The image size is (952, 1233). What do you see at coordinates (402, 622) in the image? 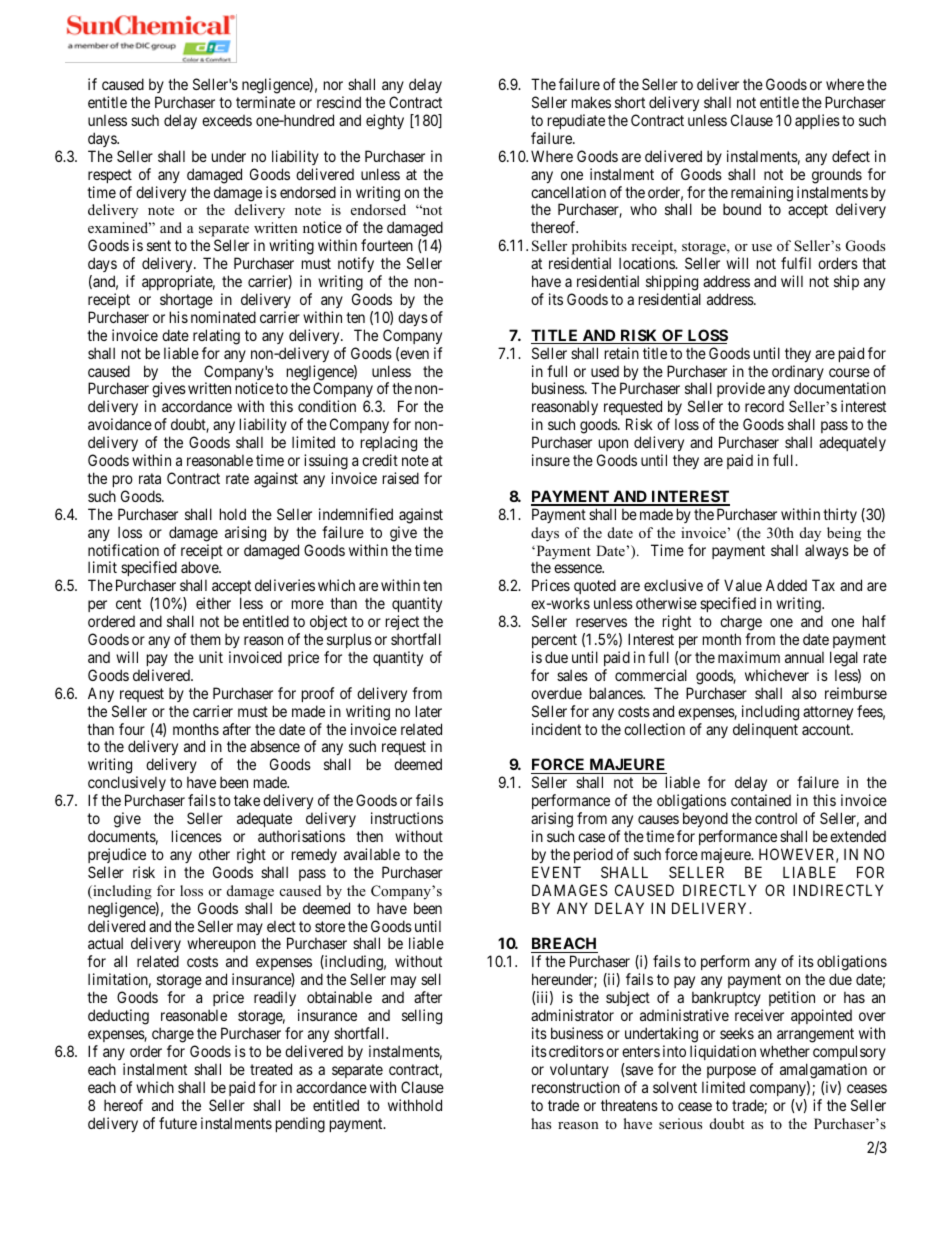
I see `reject` at bounding box center [402, 622].
